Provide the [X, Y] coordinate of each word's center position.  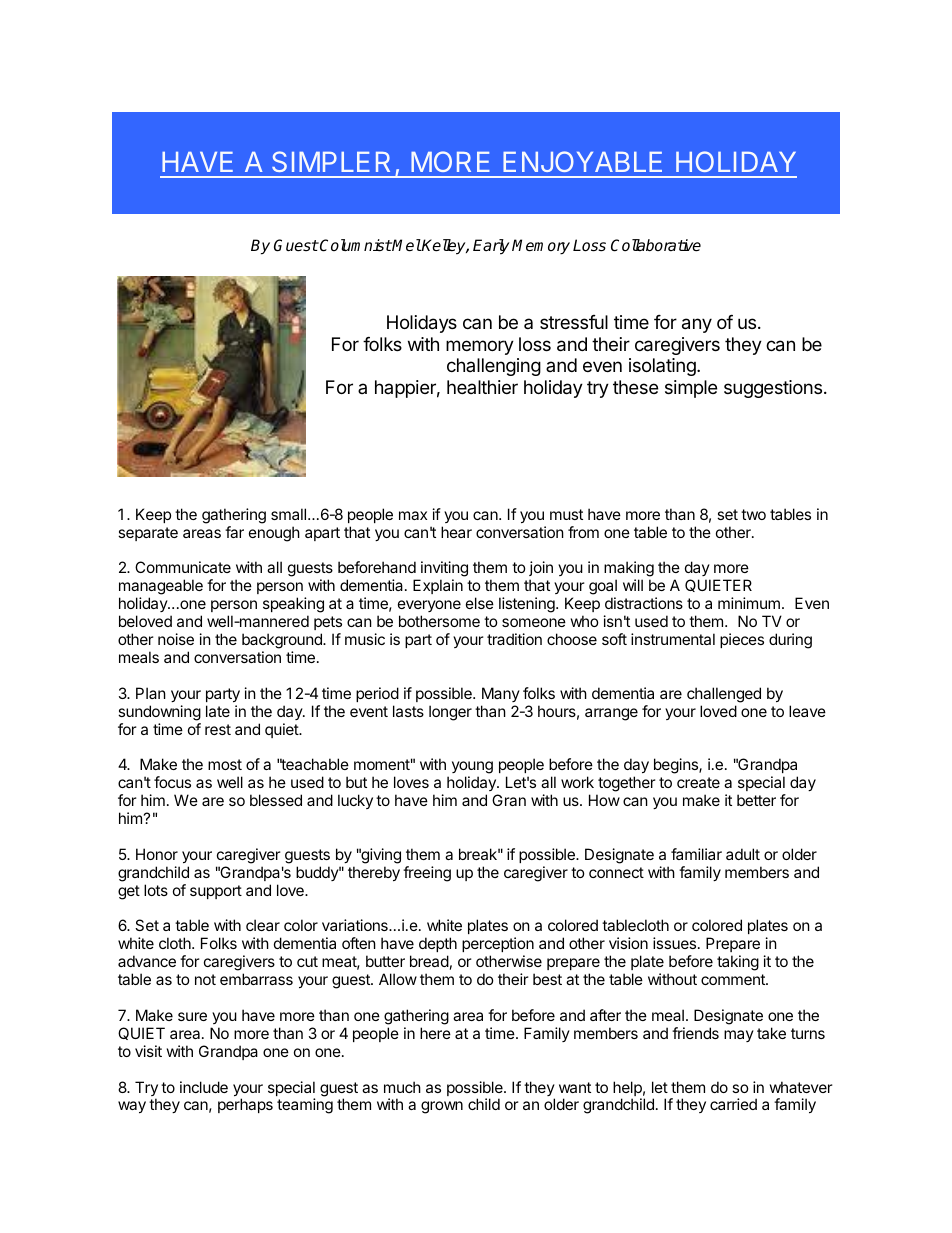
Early [491, 247]
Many [501, 694]
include [204, 1087]
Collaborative [656, 245]
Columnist [355, 245]
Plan [151, 693]
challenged [724, 695]
